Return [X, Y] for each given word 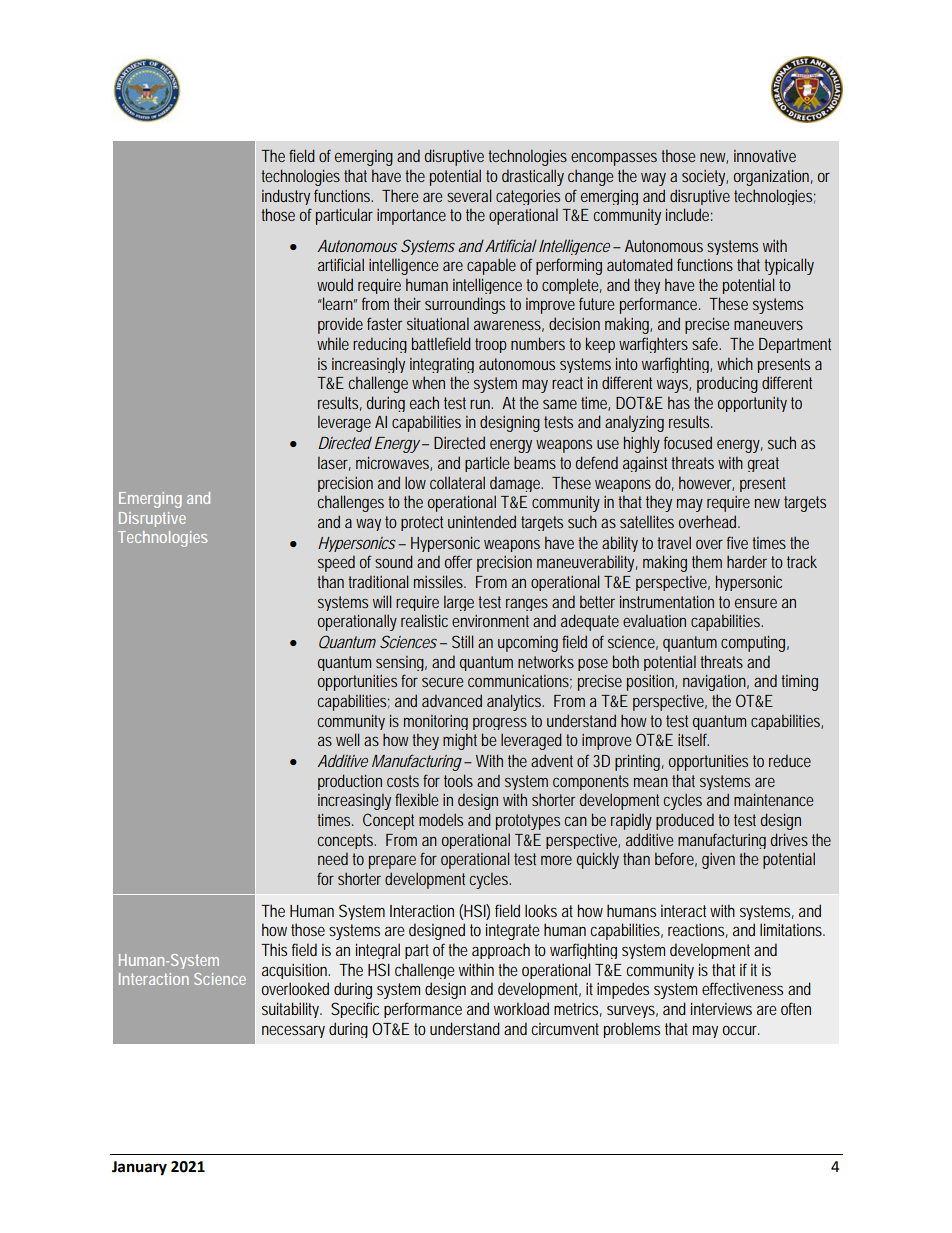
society [705, 178]
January [139, 1168]
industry [286, 197]
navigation [716, 683]
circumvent [565, 1029]
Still [462, 641]
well [347, 739]
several [469, 195]
